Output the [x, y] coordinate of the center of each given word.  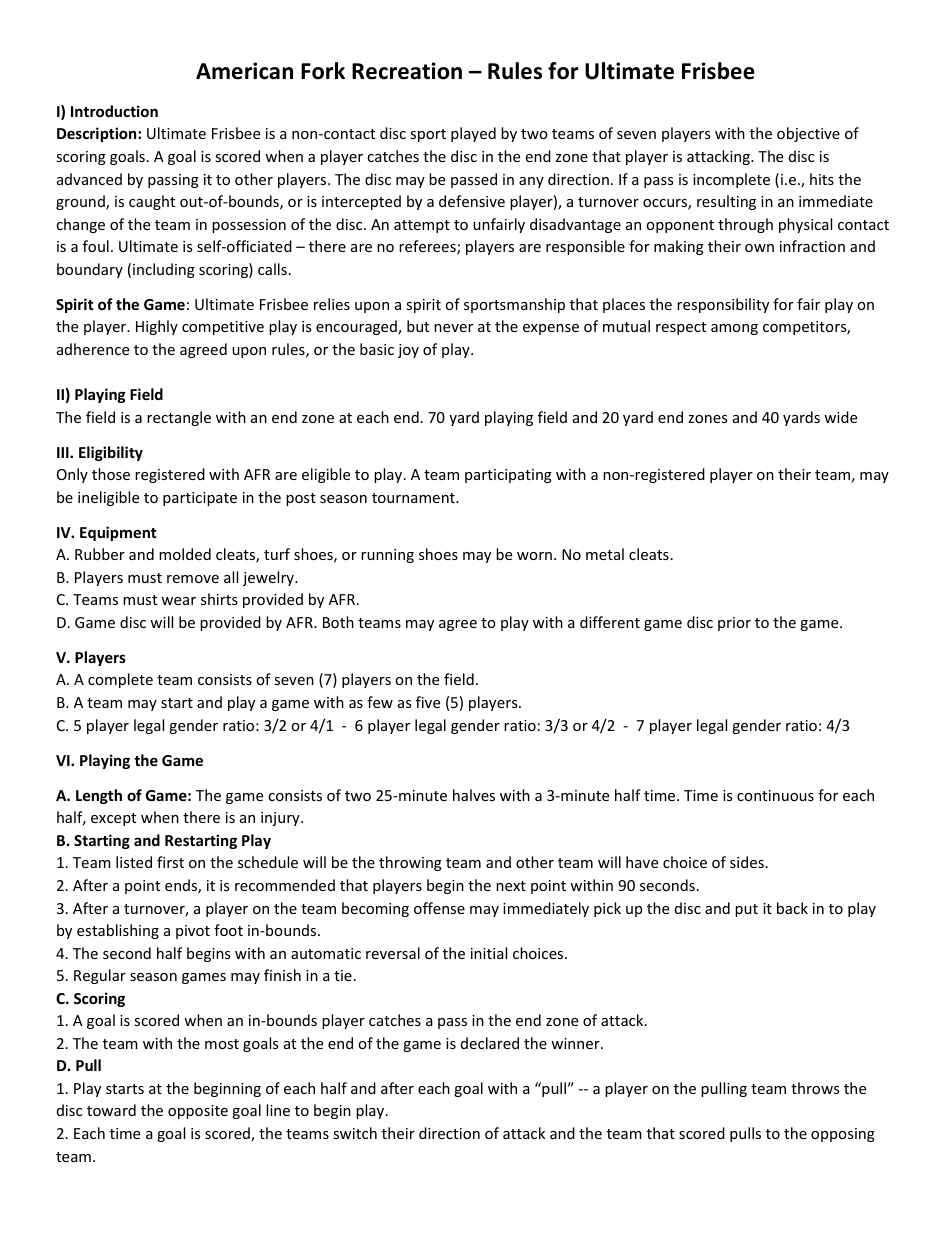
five [428, 702]
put [746, 910]
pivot [193, 932]
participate [200, 499]
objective [808, 134]
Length [99, 796]
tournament [414, 498]
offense [439, 908]
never [453, 328]
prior [734, 624]
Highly [157, 327]
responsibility [723, 305]
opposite [198, 1112]
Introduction [114, 111]
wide [840, 417]
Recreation [407, 71]
